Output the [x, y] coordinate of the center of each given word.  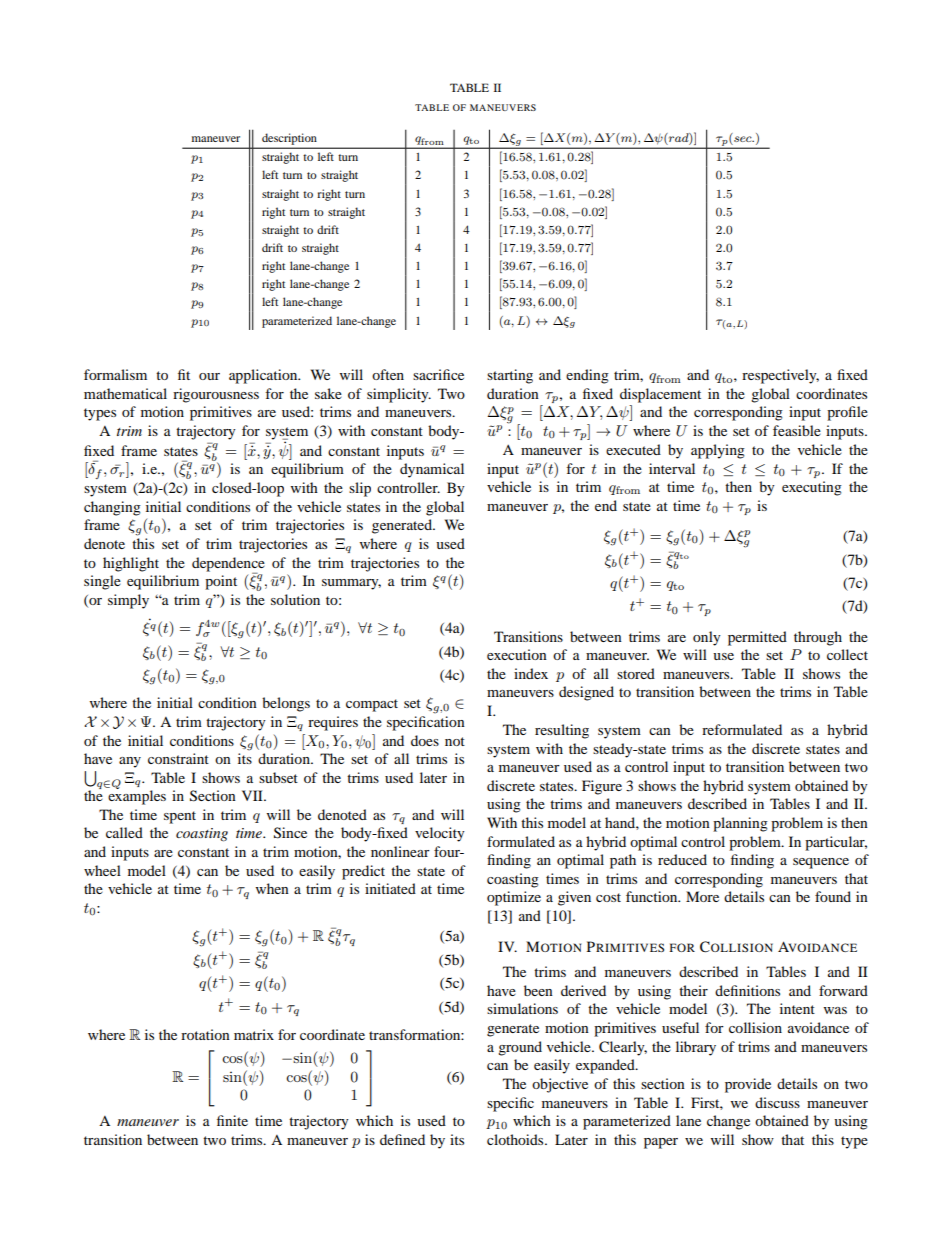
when [272, 888]
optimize [514, 898]
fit [184, 374]
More [702, 896]
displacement [660, 395]
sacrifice [438, 374]
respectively [780, 376]
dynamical [432, 470]
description [289, 140]
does [425, 740]
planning [740, 824]
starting [510, 376]
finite [232, 1120]
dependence [228, 564]
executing [812, 488]
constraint [178, 758]
